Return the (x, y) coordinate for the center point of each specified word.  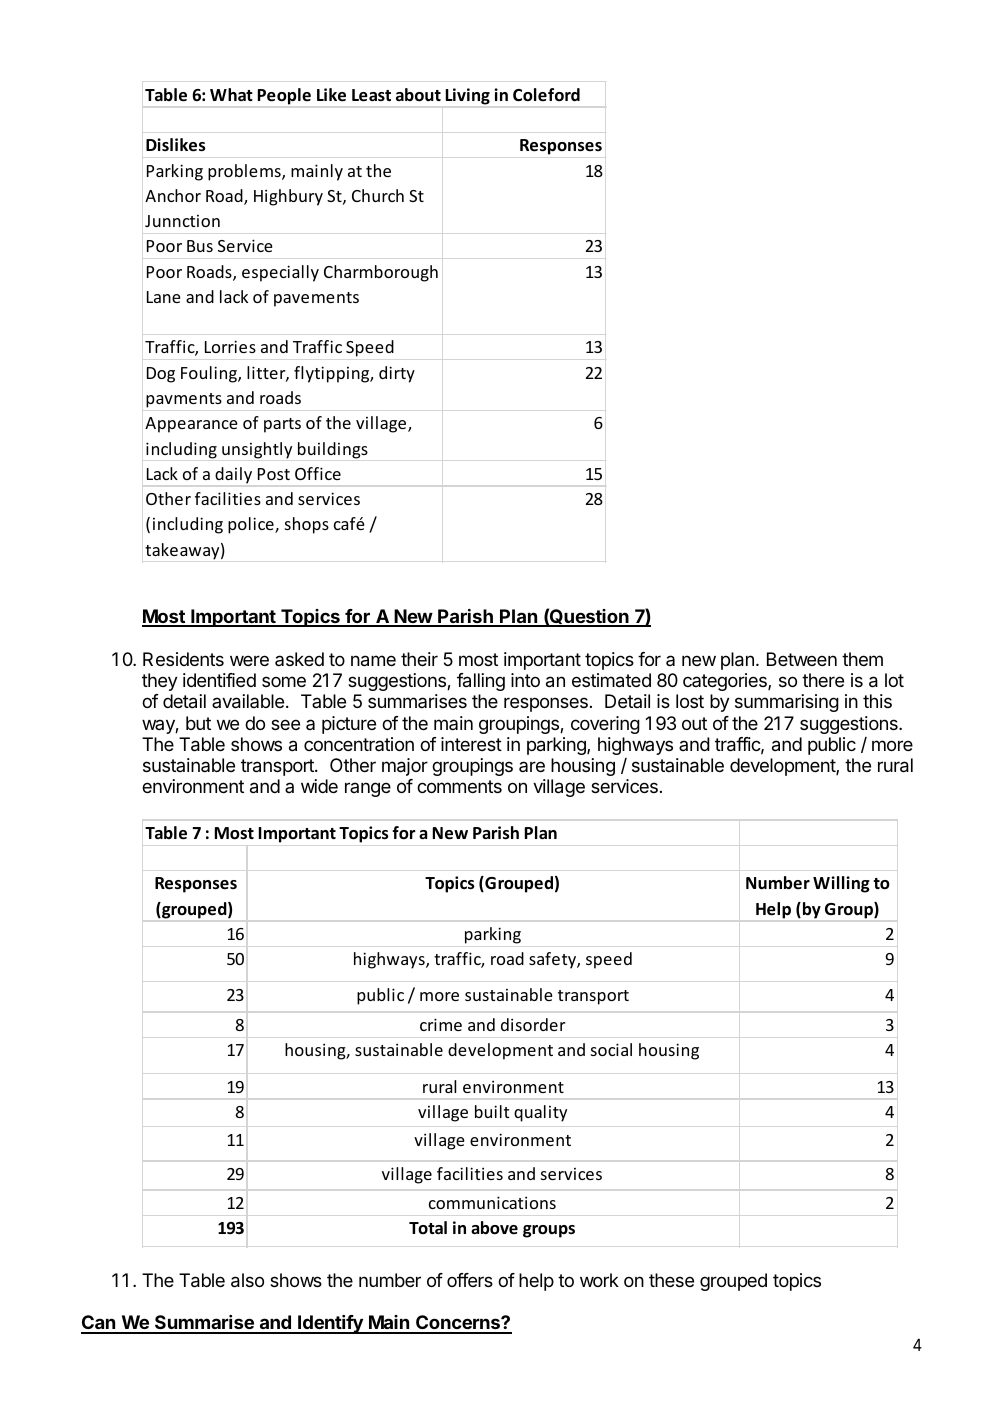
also (247, 1280)
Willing (841, 884)
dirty (397, 374)
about (418, 95)
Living (468, 96)
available (248, 701)
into (525, 680)
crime (441, 1024)
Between (802, 659)
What (231, 94)
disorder (533, 1024)
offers (470, 1280)
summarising (787, 703)
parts (282, 425)
